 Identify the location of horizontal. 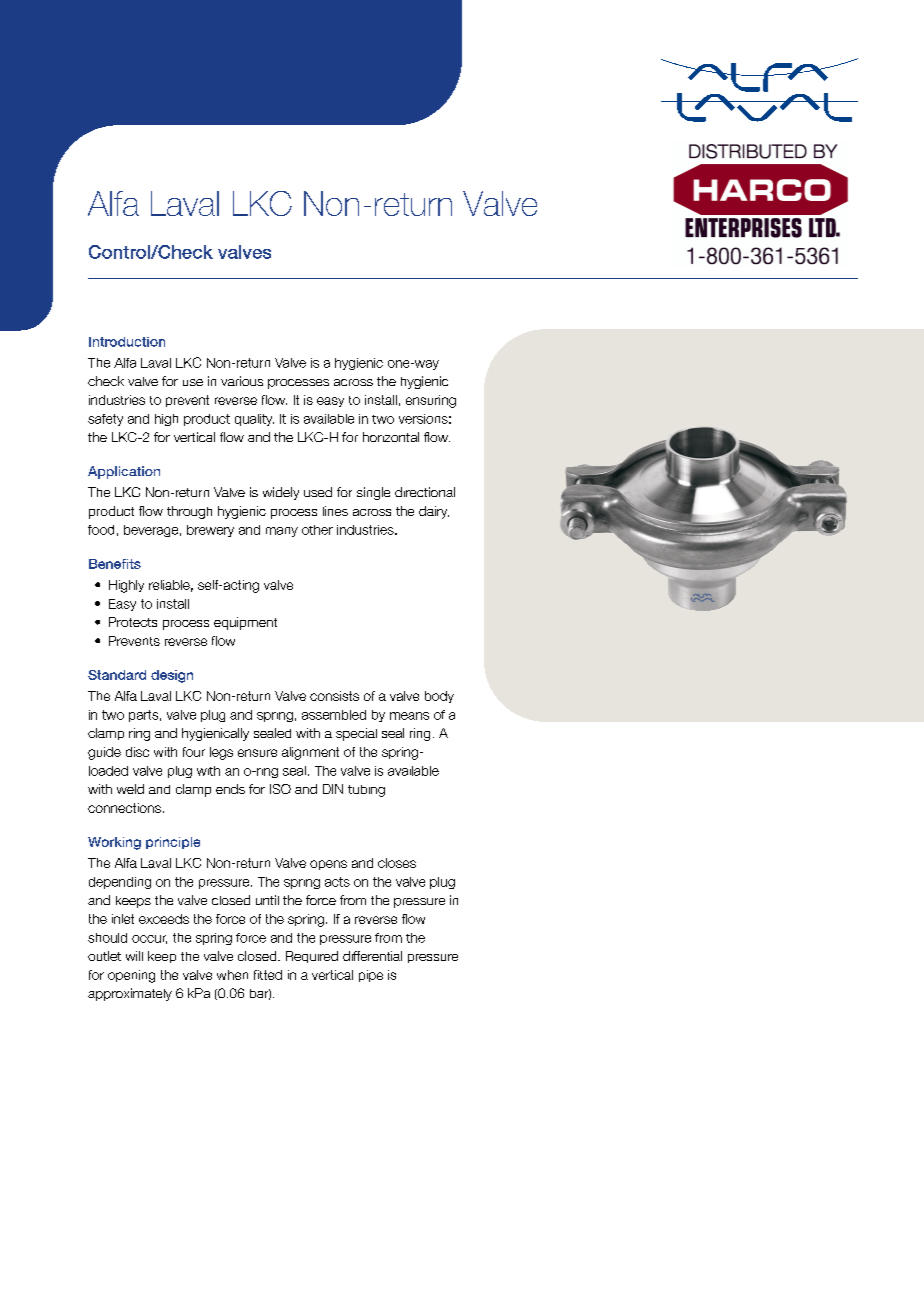
(391, 437).
